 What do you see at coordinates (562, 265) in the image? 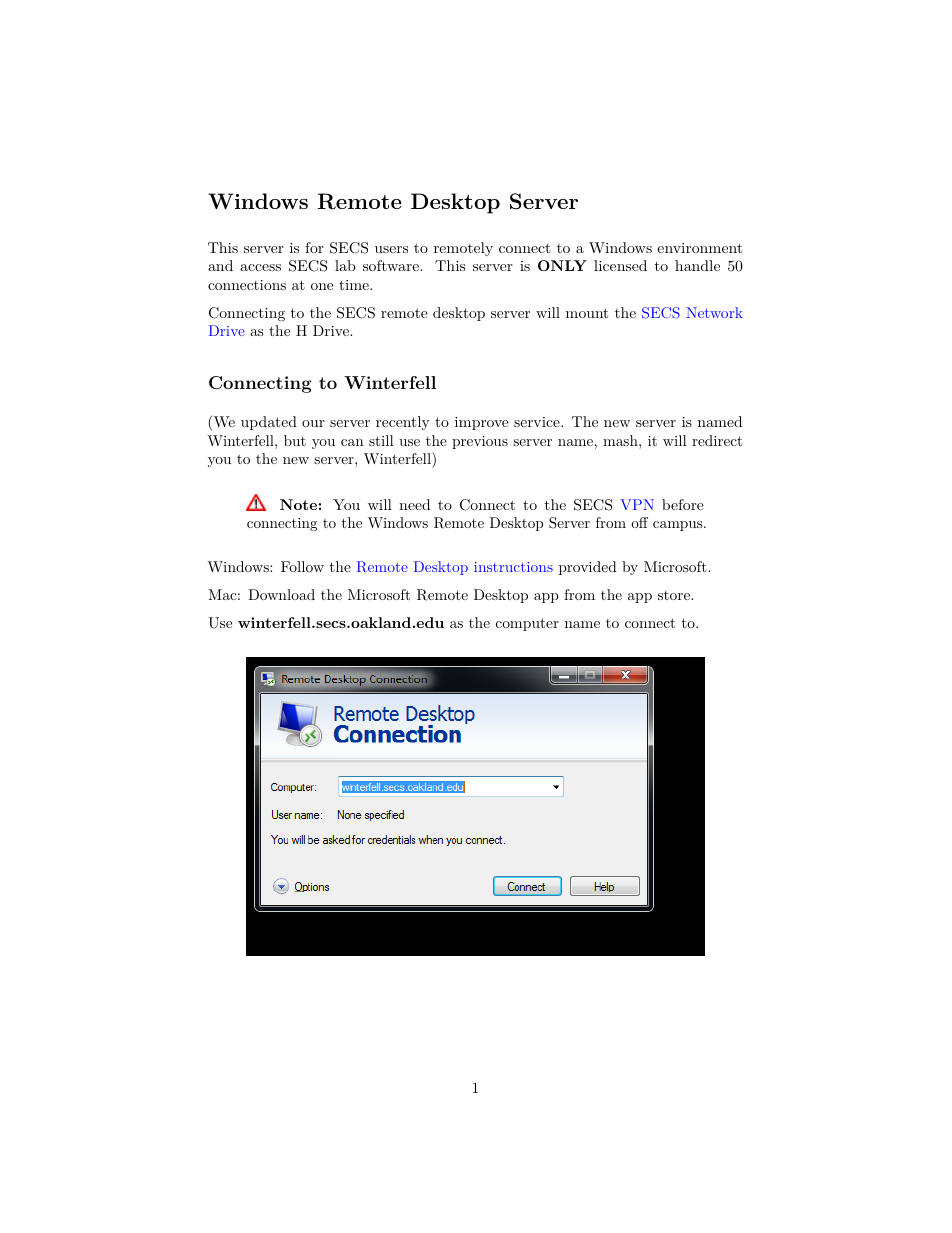
I see `ONLY` at bounding box center [562, 265].
